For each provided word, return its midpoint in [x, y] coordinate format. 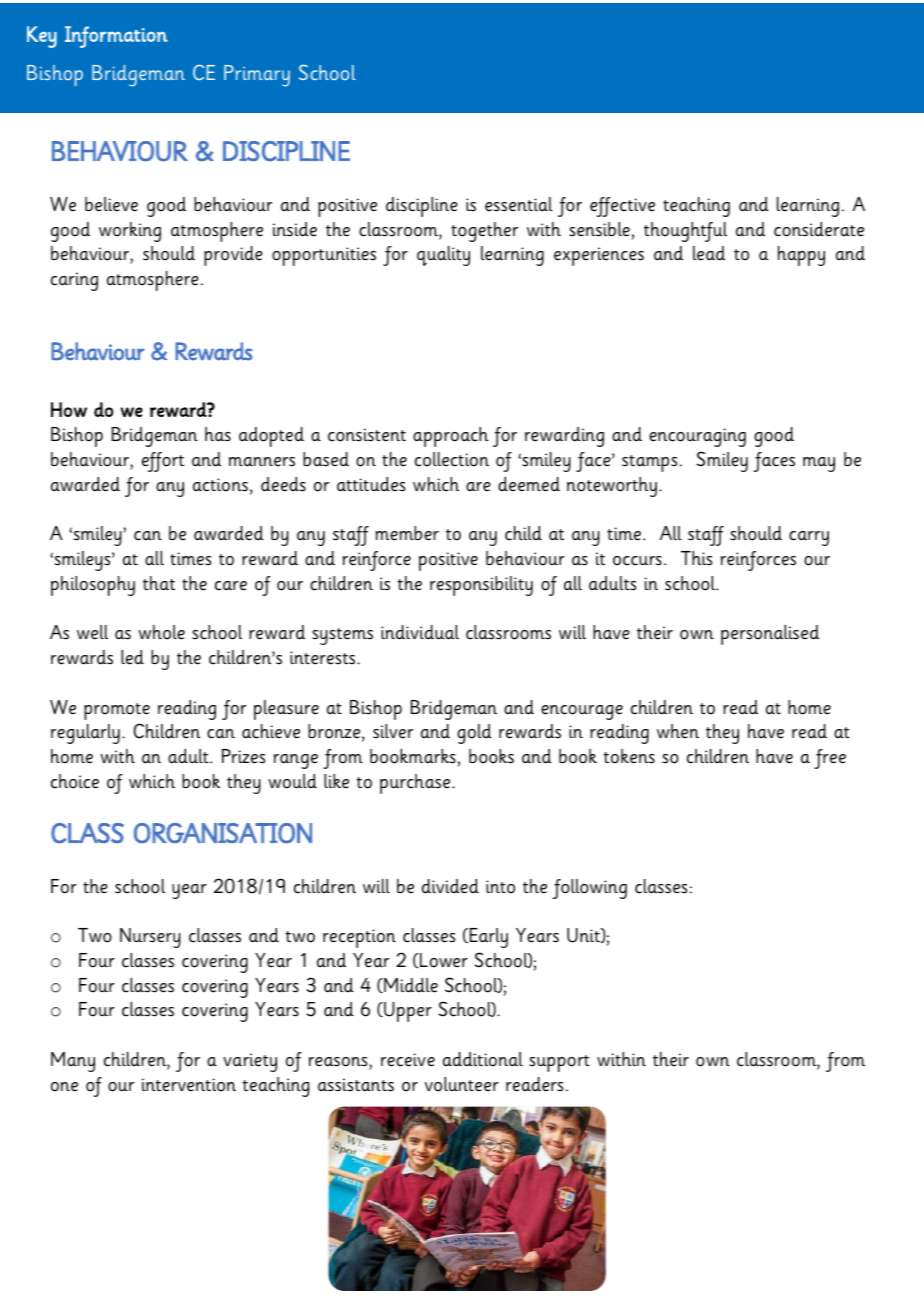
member [407, 533]
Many [73, 1062]
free [830, 759]
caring [74, 281]
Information [116, 37]
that [159, 583]
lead [709, 253]
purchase [416, 784]
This [696, 558]
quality [443, 256]
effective [622, 207]
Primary [257, 76]
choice [75, 781]
